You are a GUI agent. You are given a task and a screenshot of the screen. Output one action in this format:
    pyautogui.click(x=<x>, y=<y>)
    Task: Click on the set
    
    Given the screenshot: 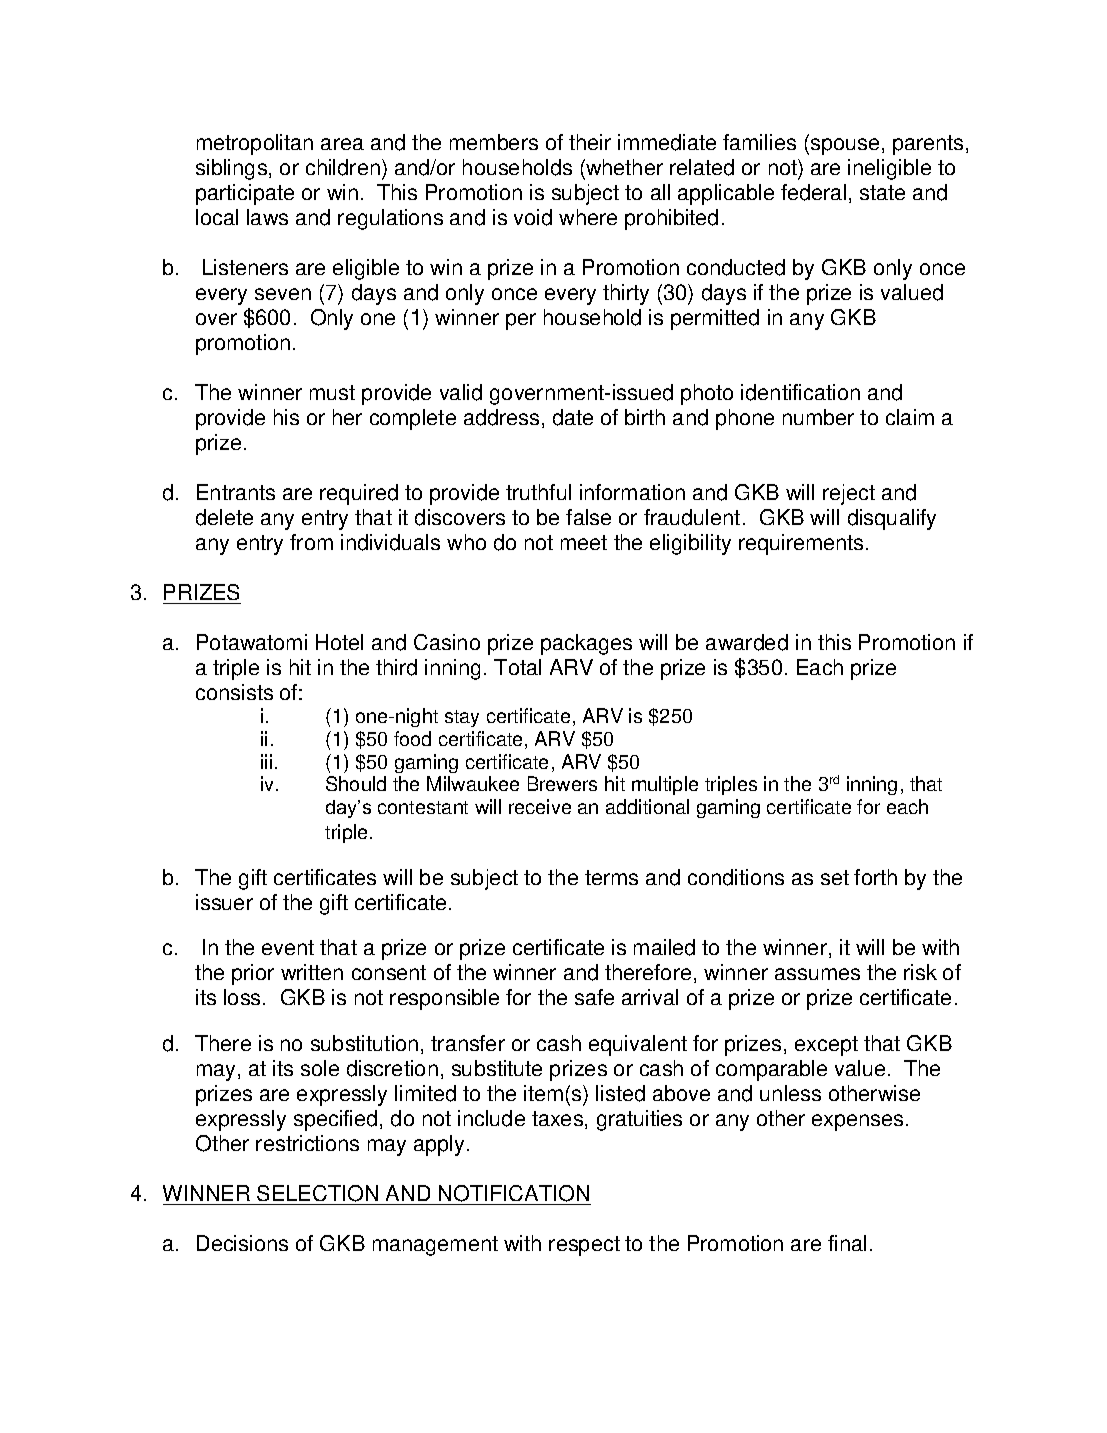 What is the action you would take?
    pyautogui.click(x=835, y=877)
